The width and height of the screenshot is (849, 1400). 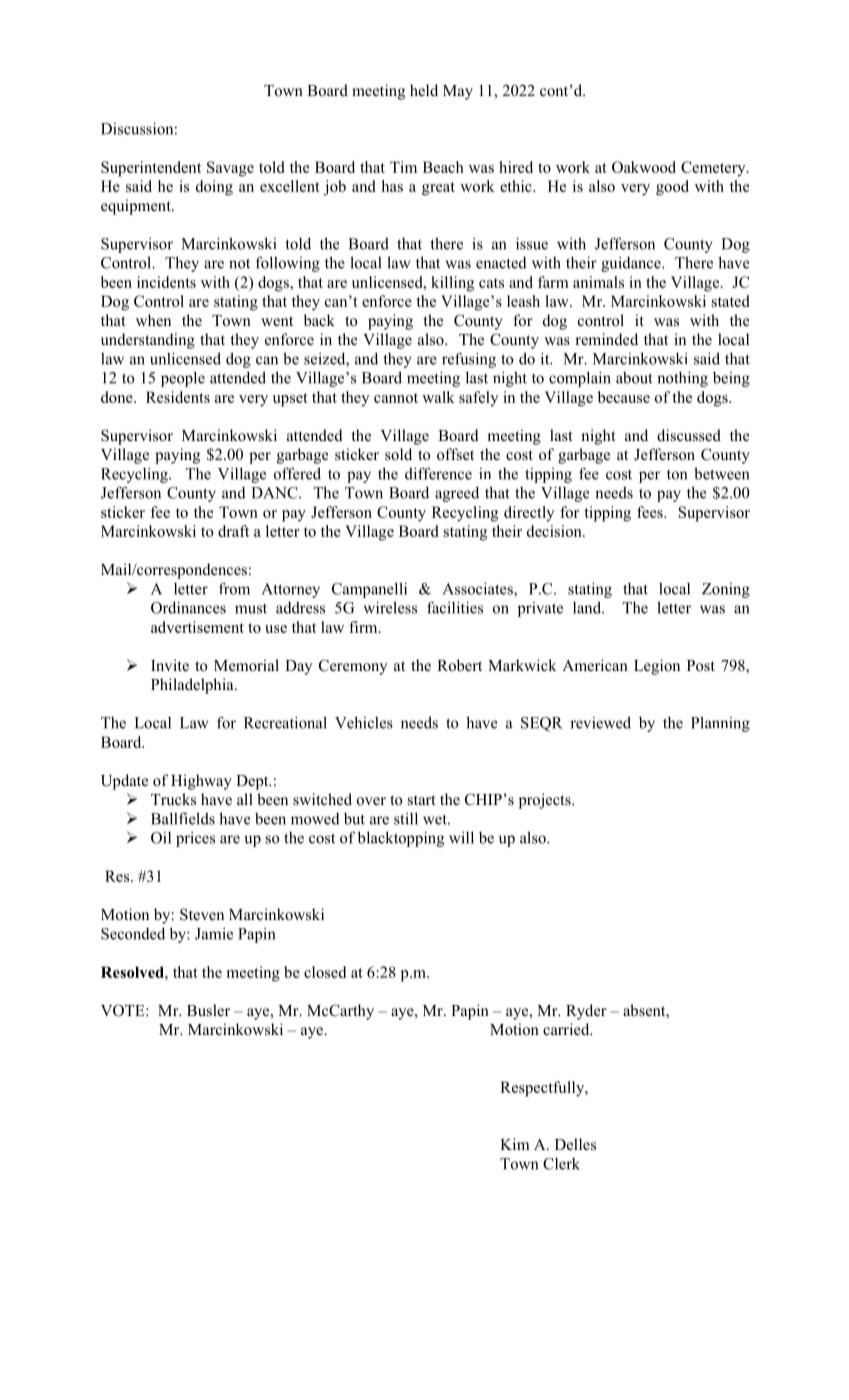 I want to click on good, so click(x=672, y=188).
